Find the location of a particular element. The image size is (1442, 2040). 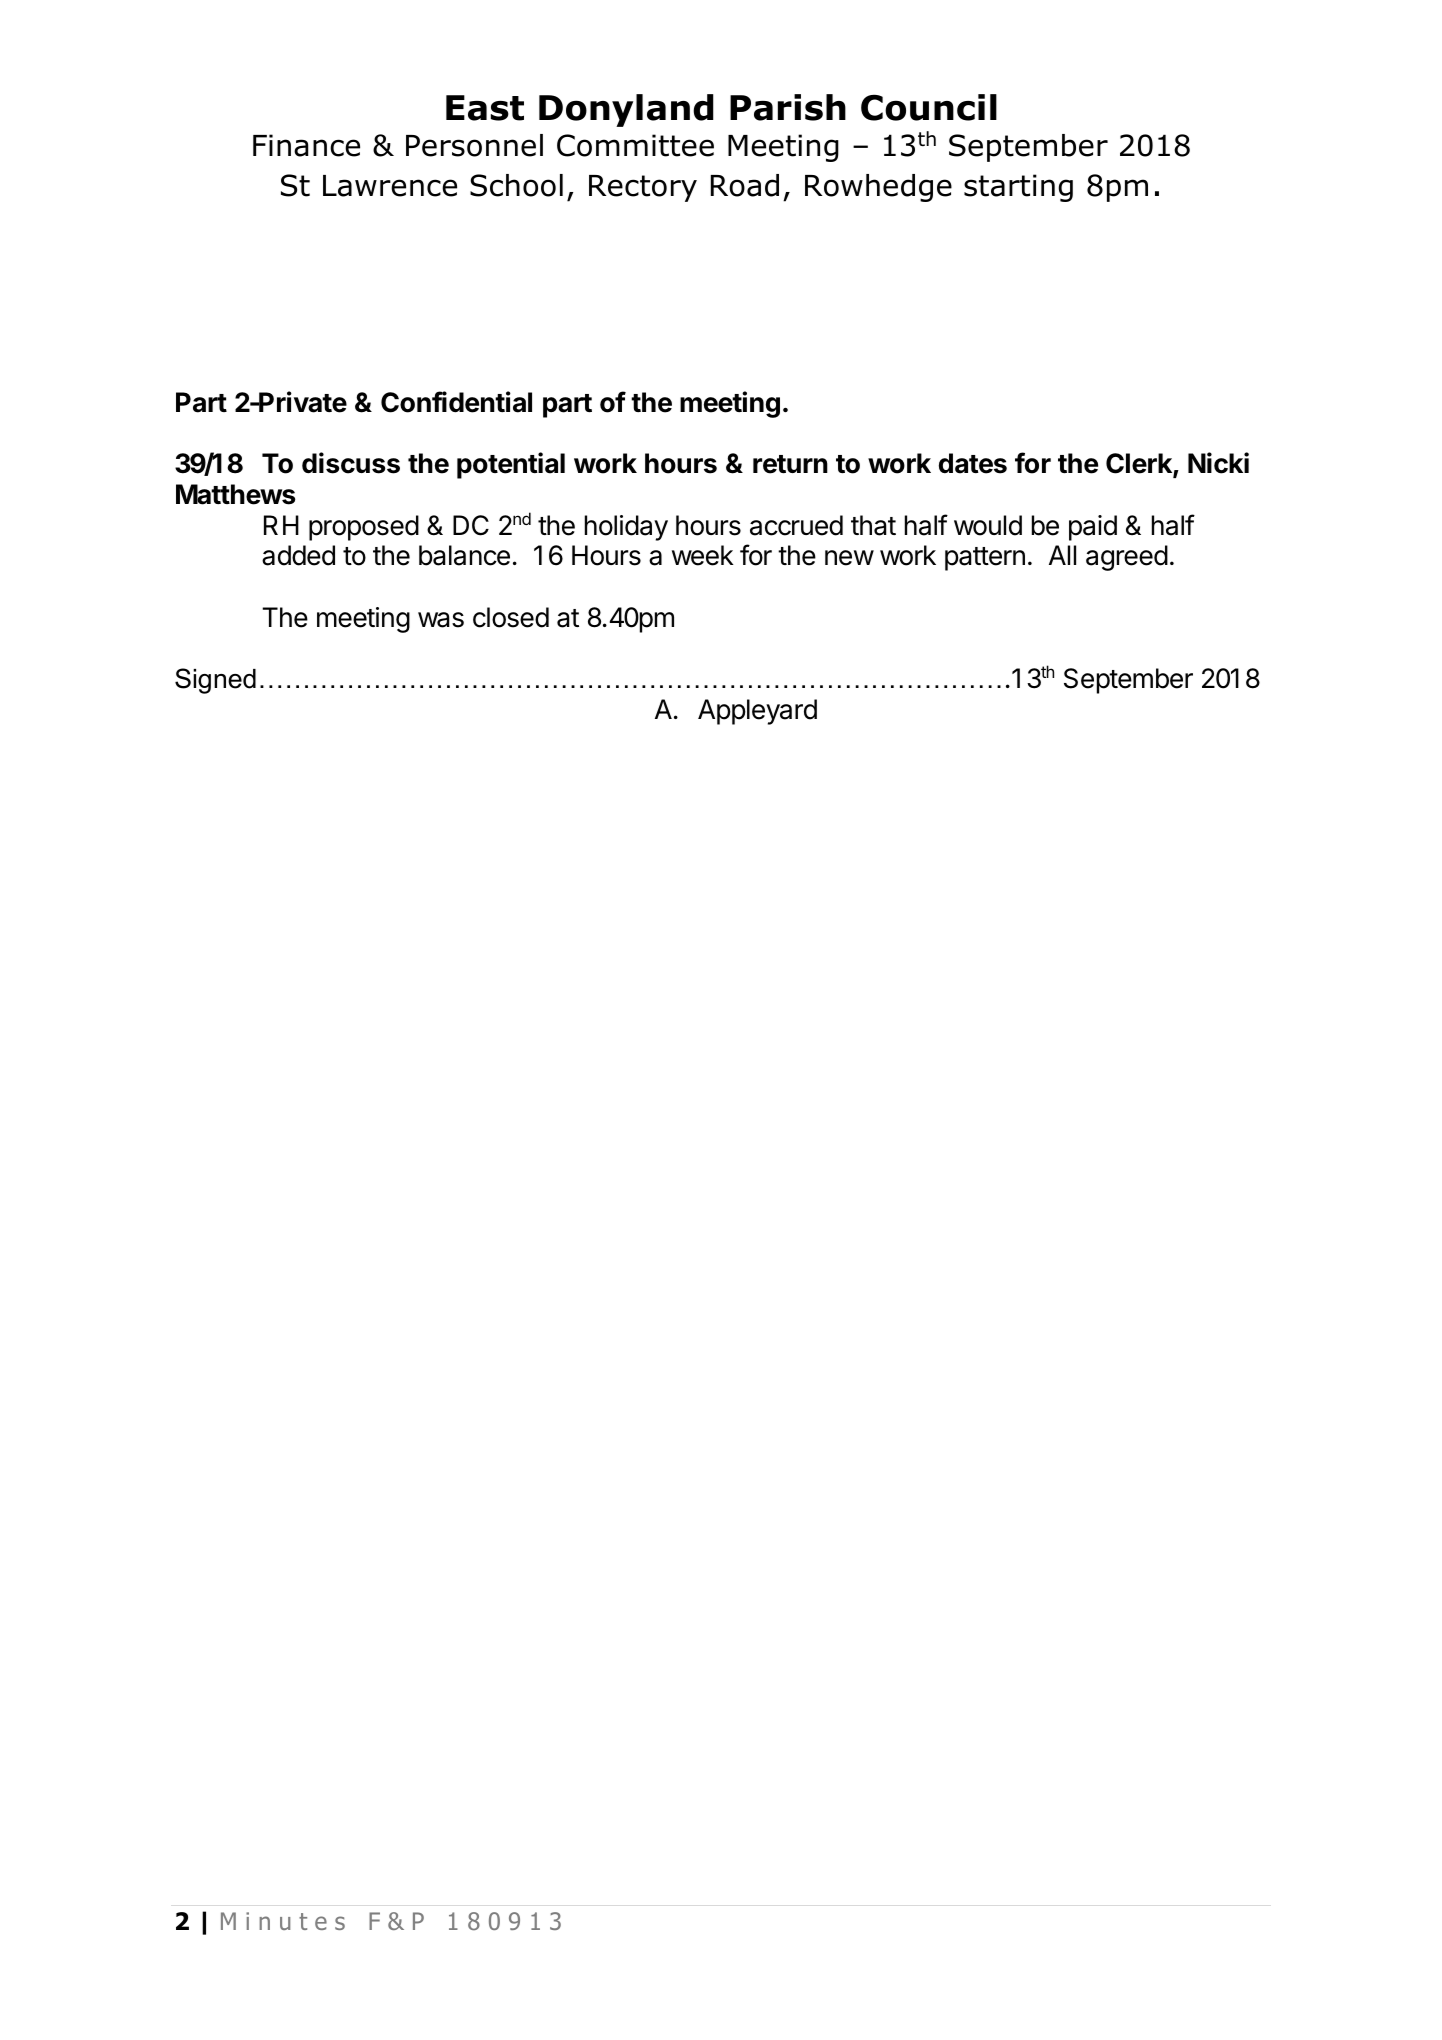

was is located at coordinates (441, 620).
